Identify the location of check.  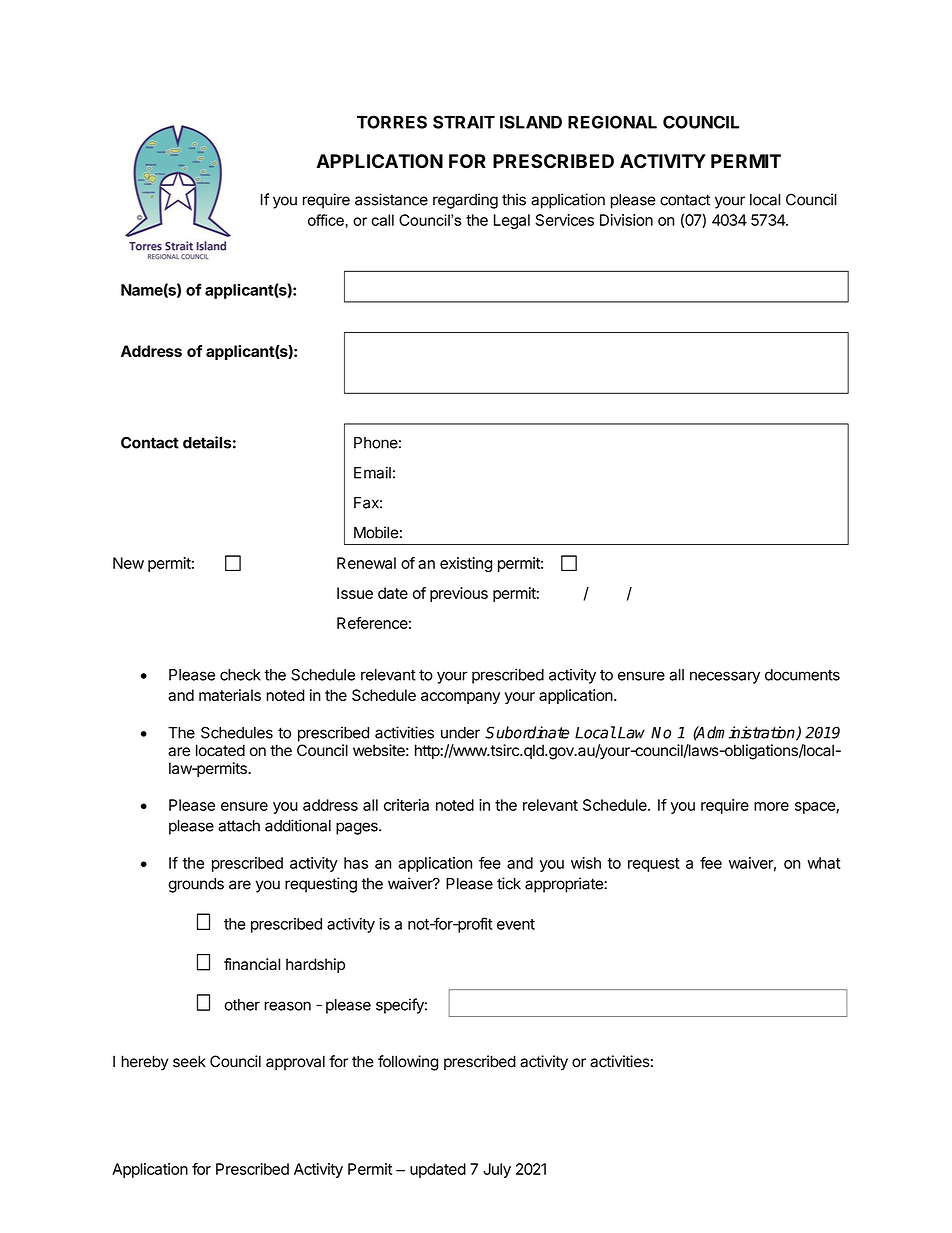
(240, 675).
